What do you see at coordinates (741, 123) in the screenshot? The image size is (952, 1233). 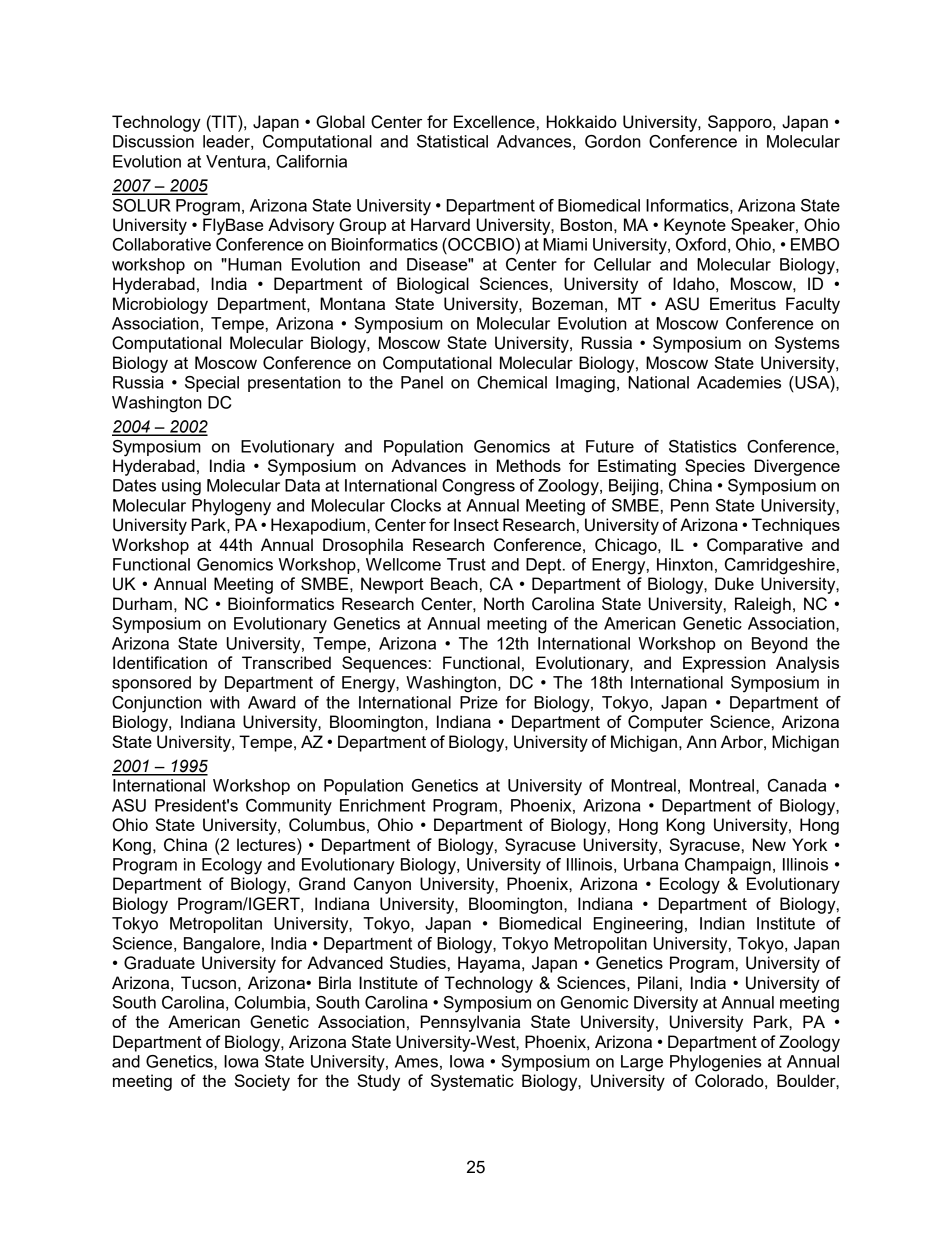 I see `Sapporo` at bounding box center [741, 123].
